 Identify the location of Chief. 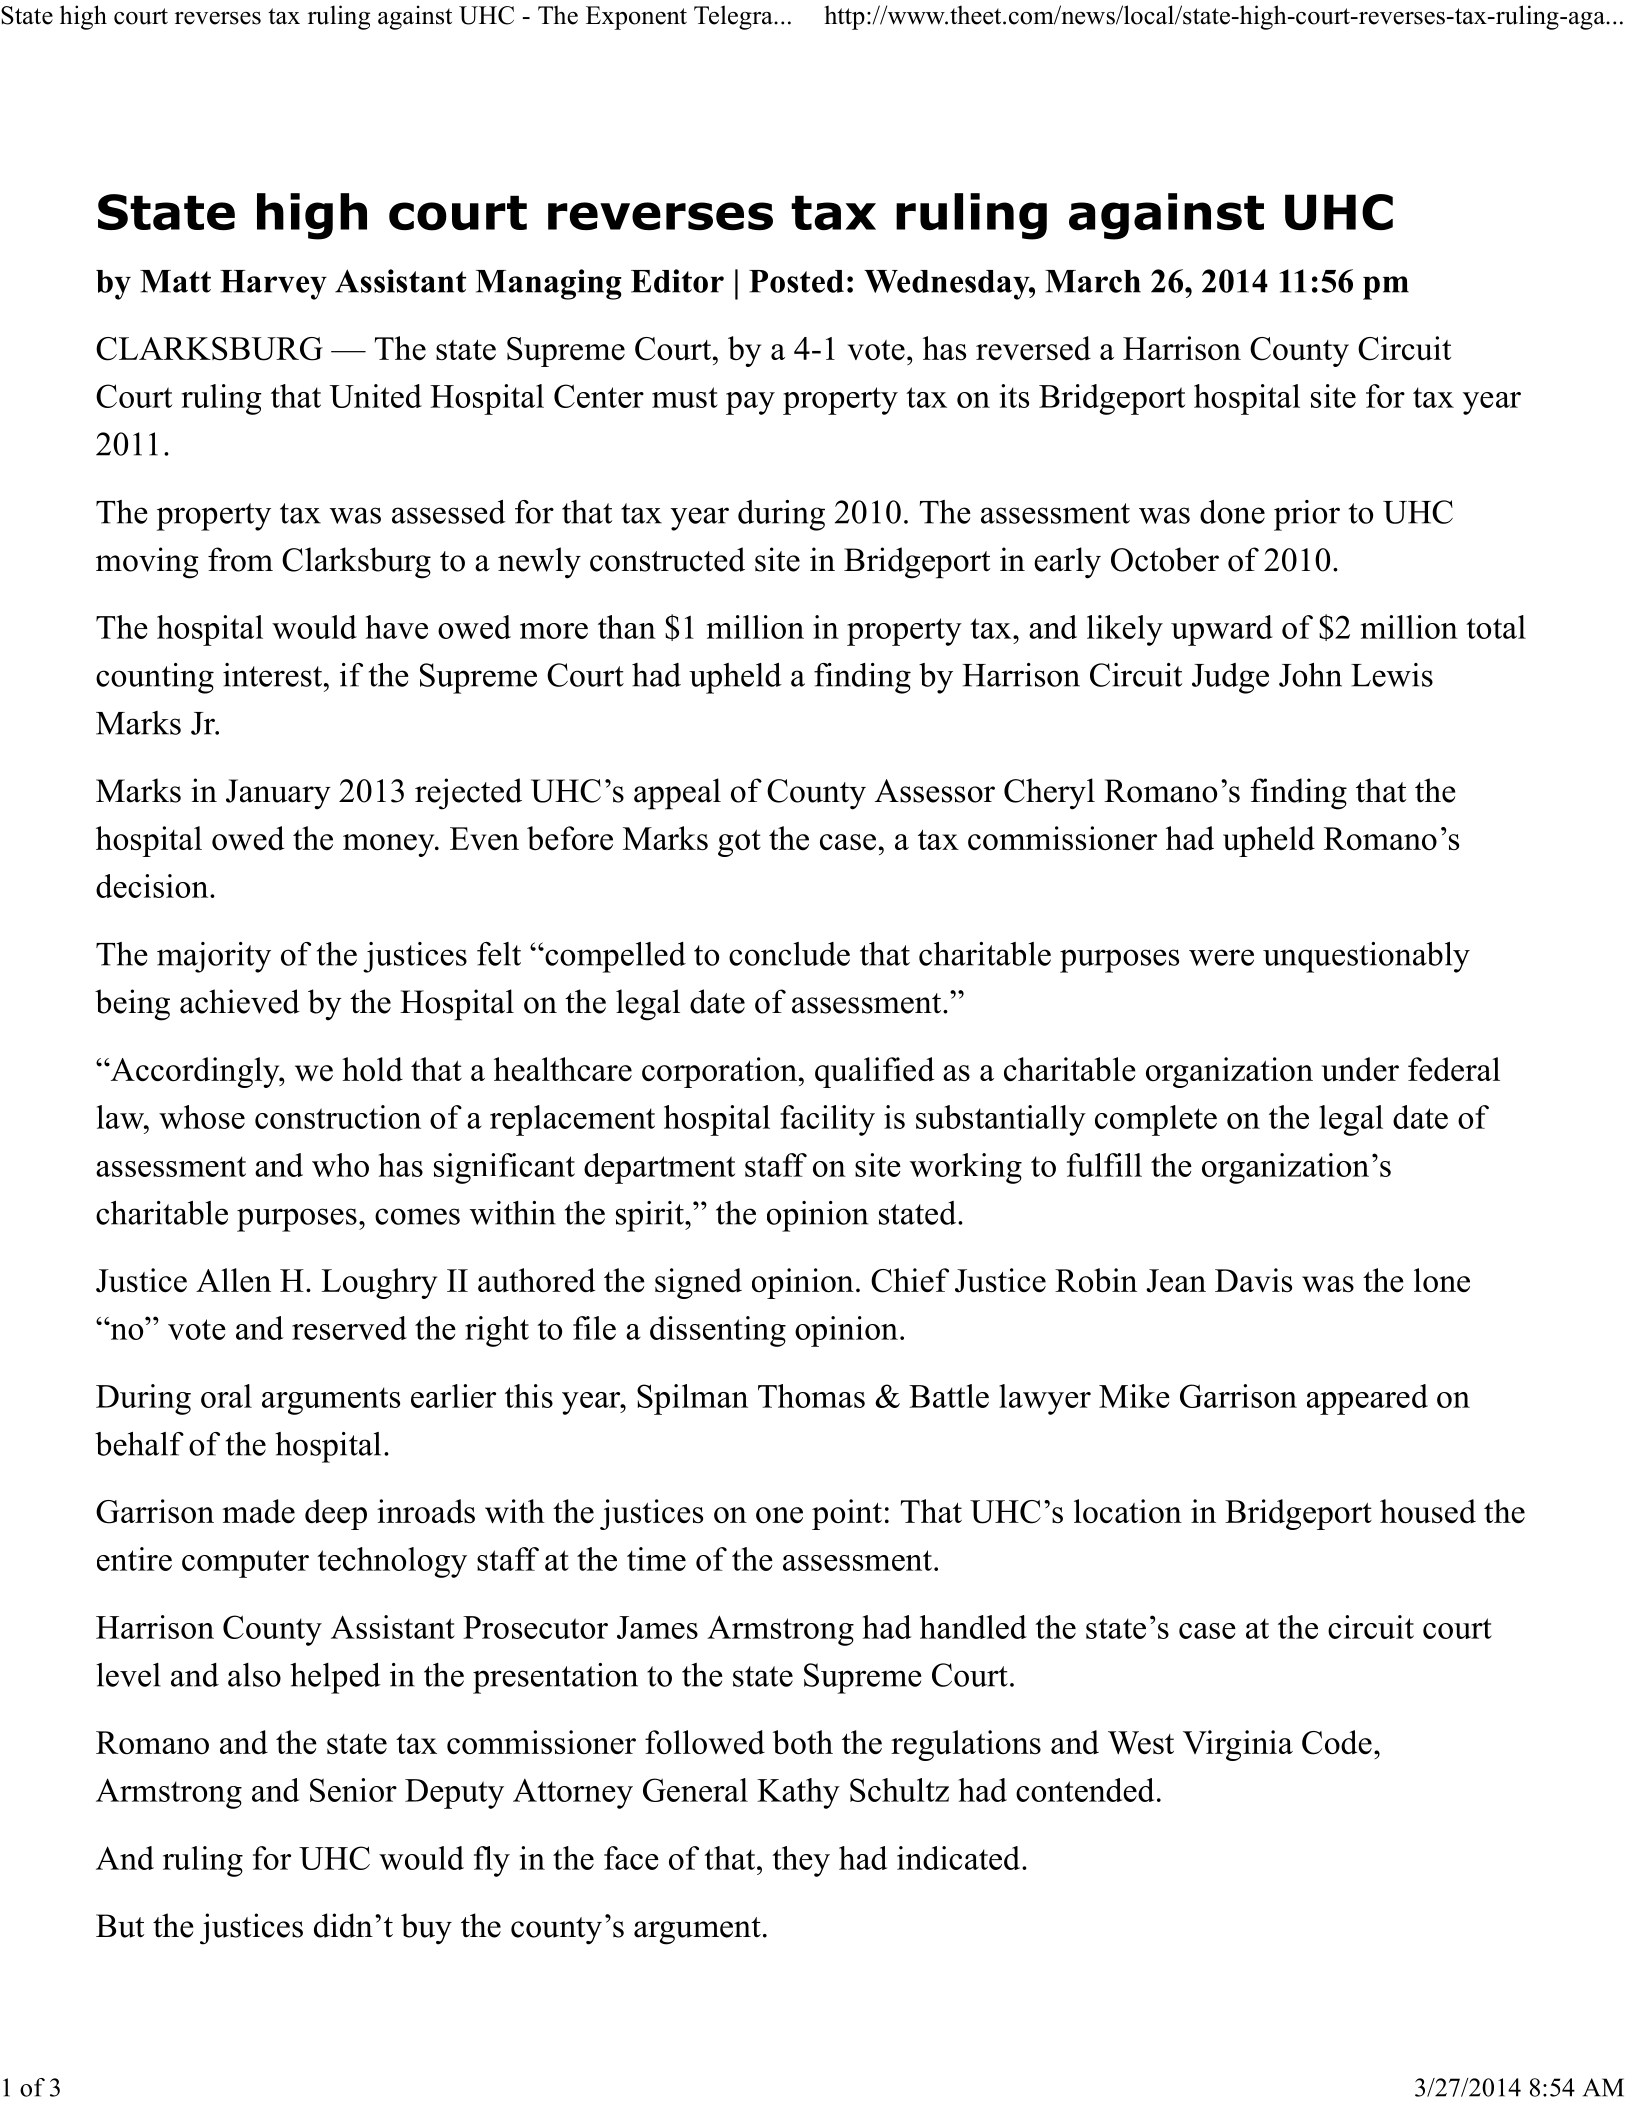
(910, 1280).
